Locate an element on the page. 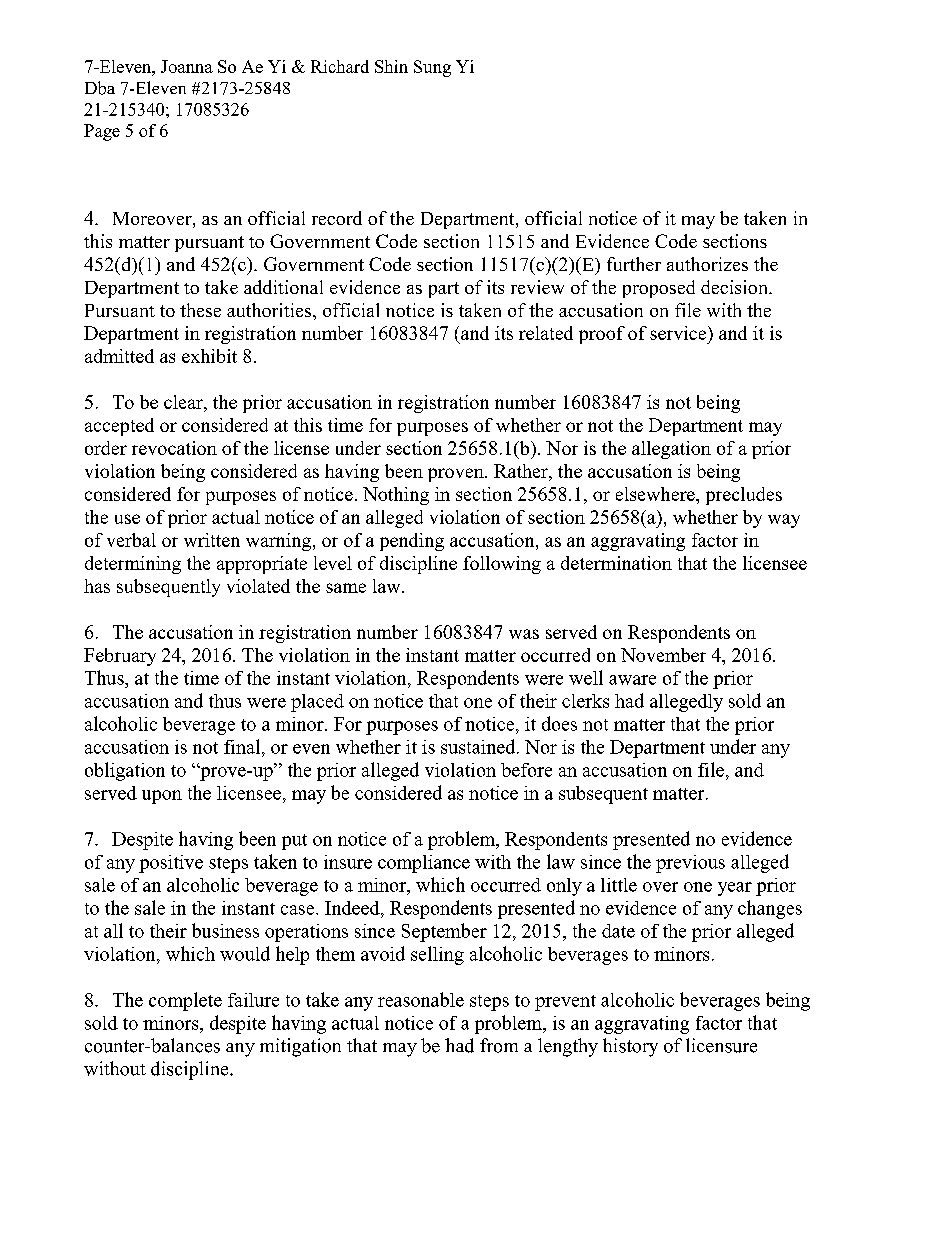 This document has height=1233, width=952. Joanna is located at coordinates (187, 66).
